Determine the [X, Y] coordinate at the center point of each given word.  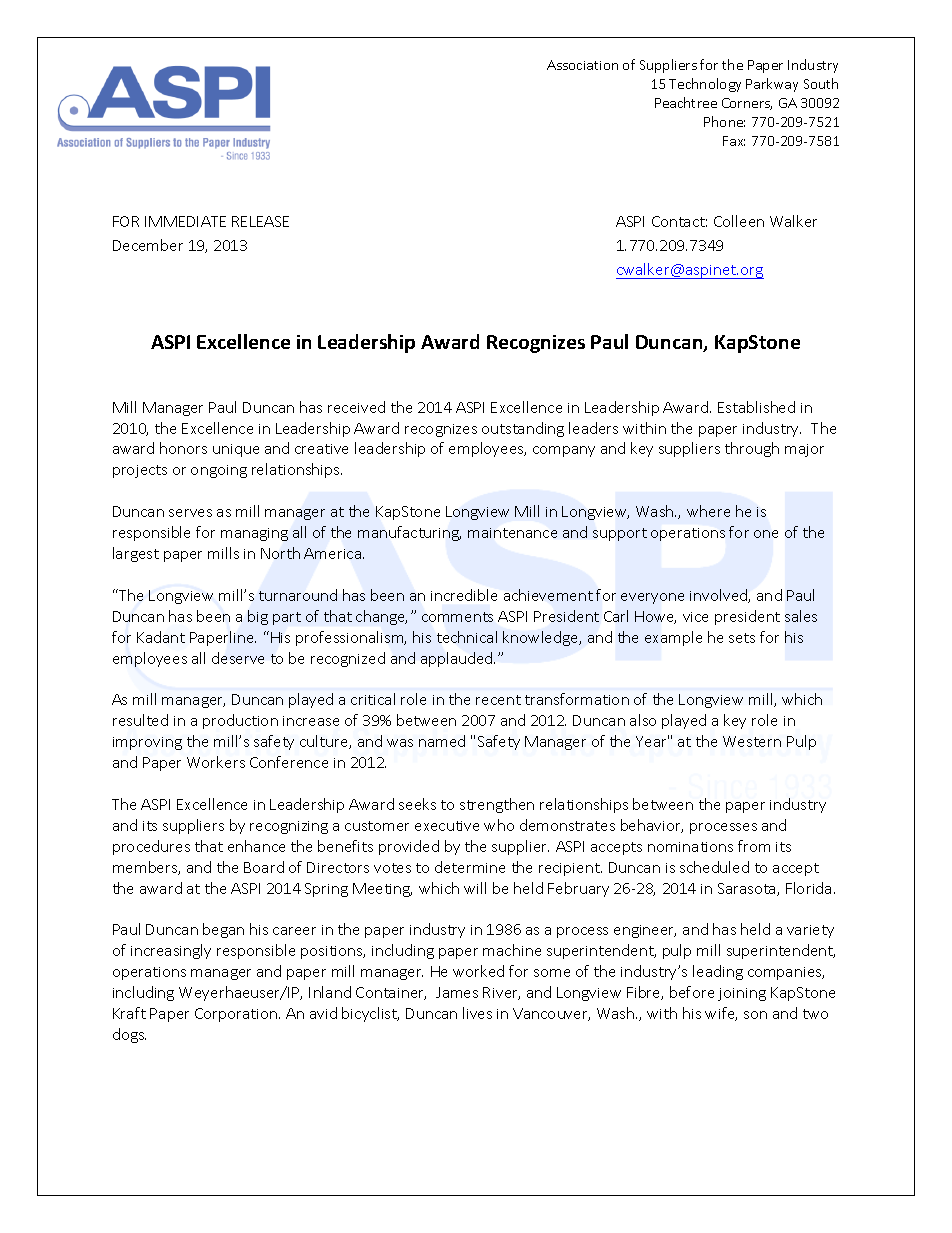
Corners [747, 104]
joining [742, 994]
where [708, 511]
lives [477, 1013]
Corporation [237, 1015]
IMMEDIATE [185, 221]
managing [254, 534]
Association [582, 65]
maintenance [512, 533]
